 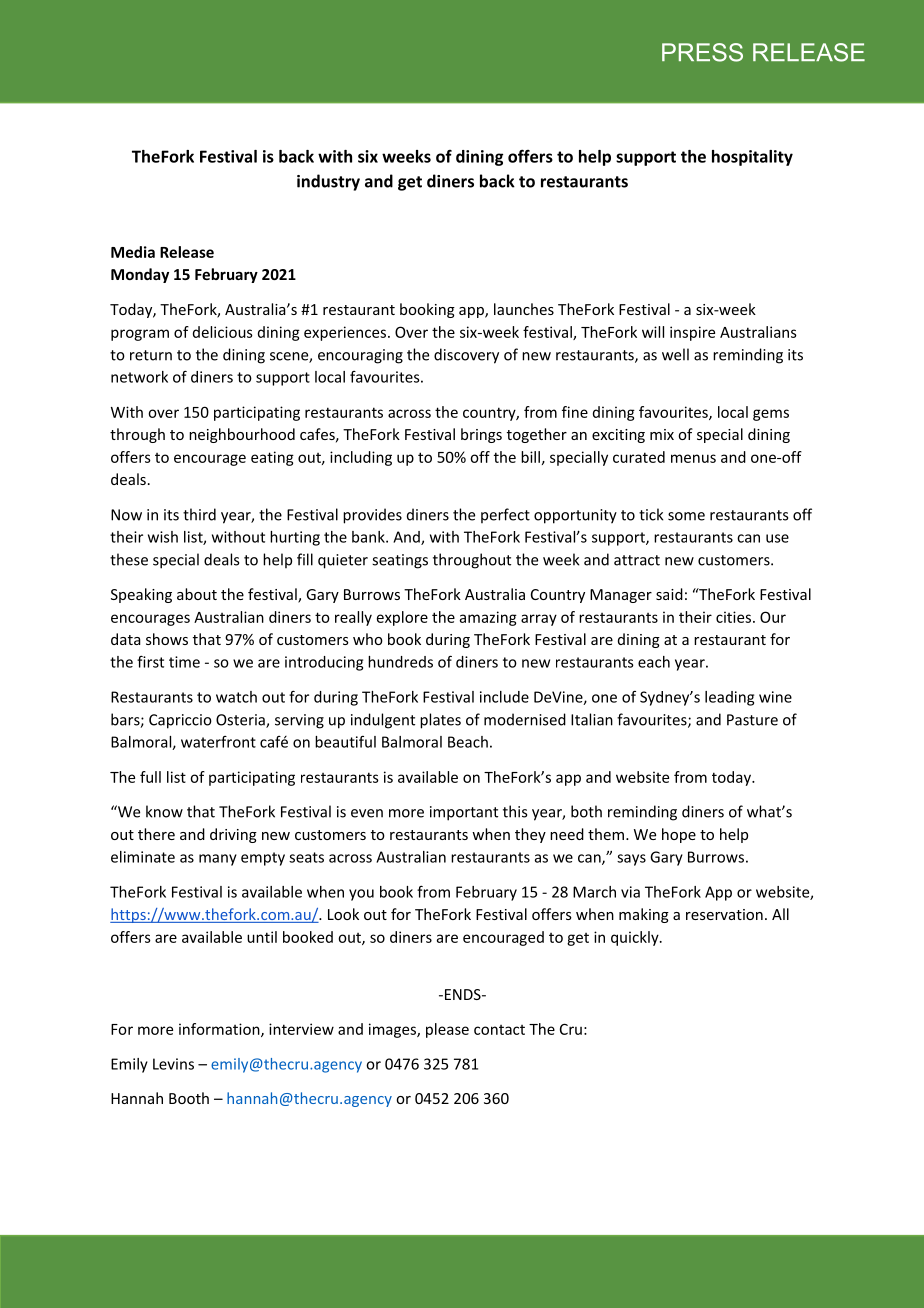 What do you see at coordinates (752, 158) in the screenshot?
I see `hospitality` at bounding box center [752, 158].
